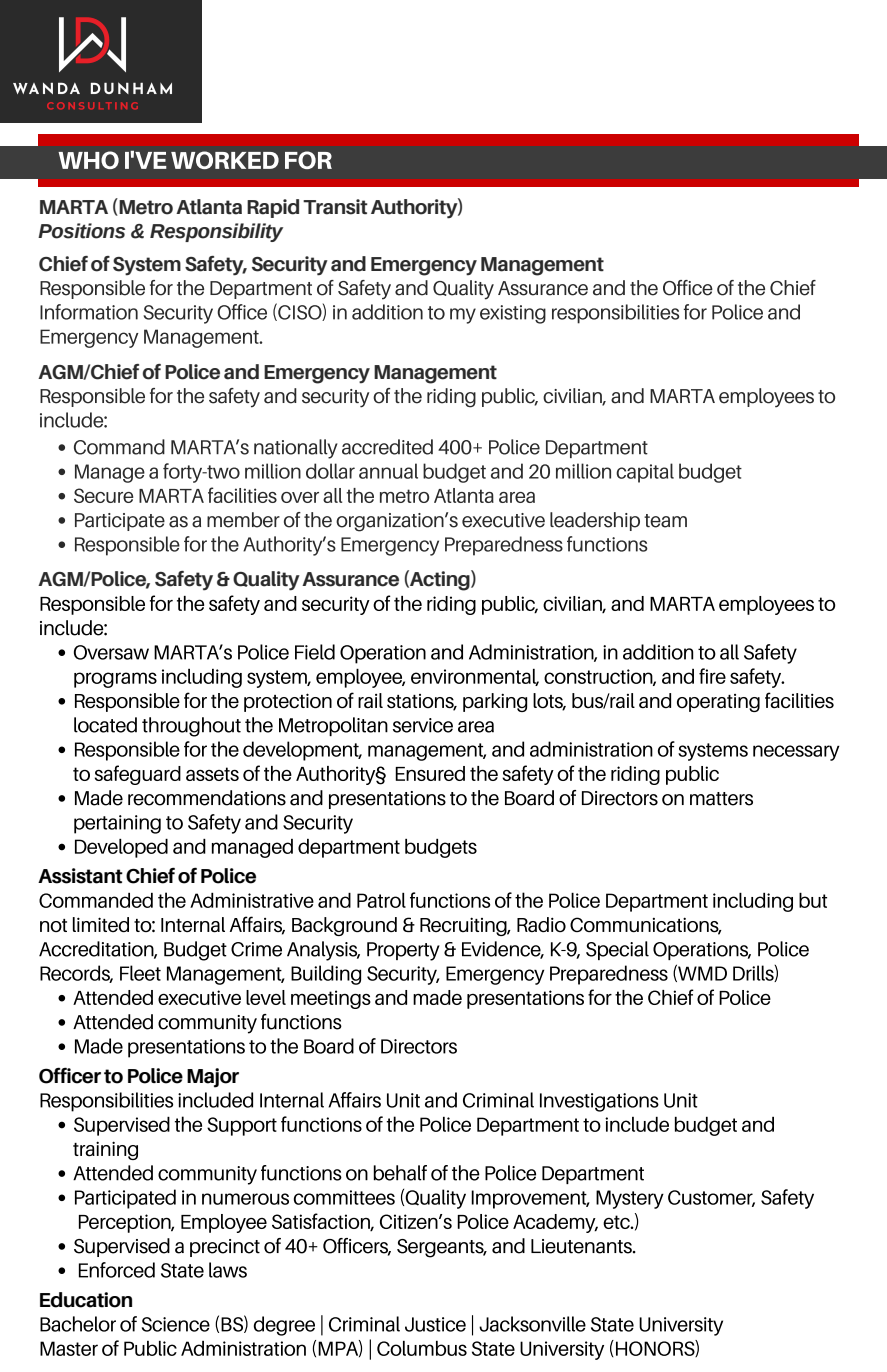  I want to click on Justice, so click(435, 1324).
